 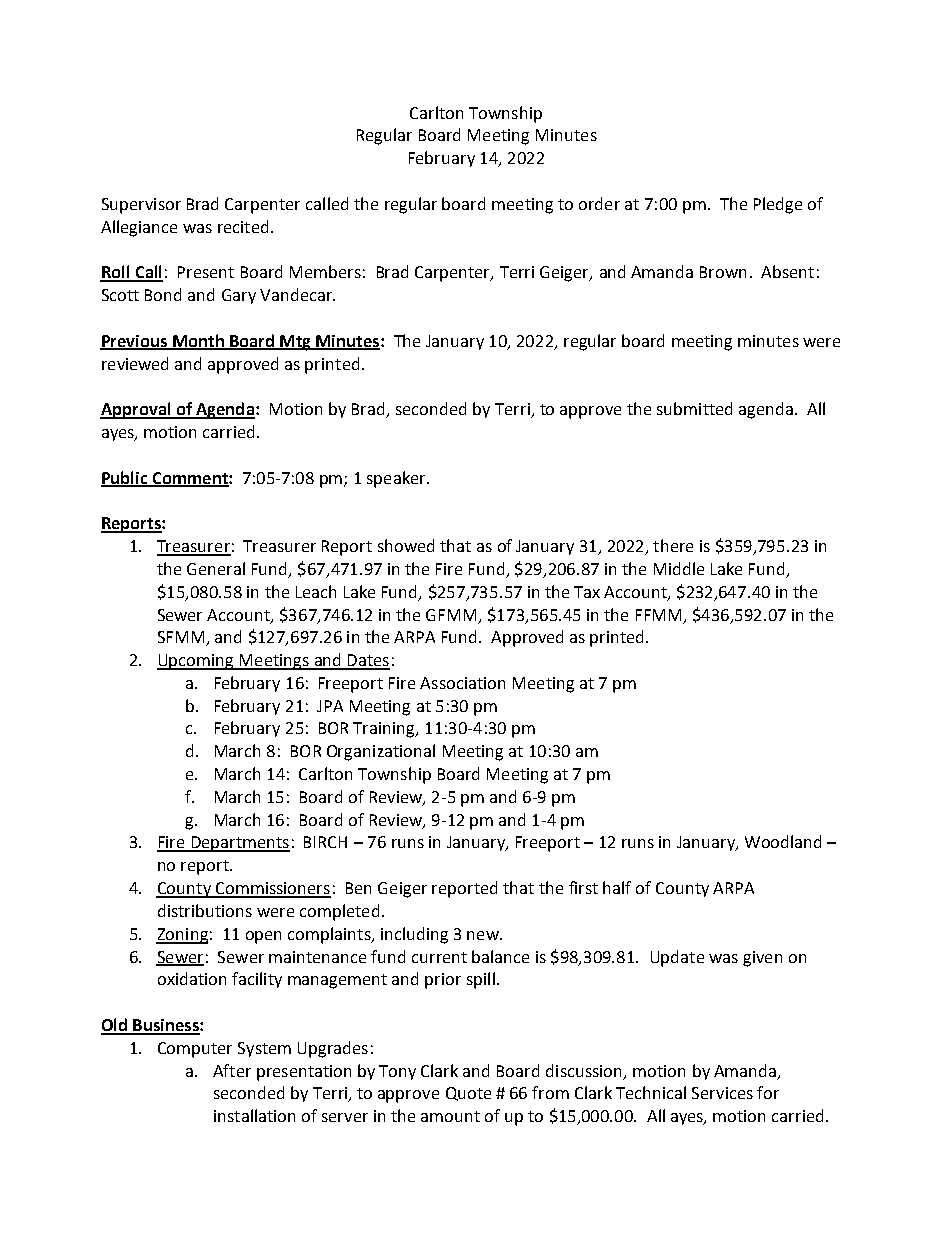 What do you see at coordinates (325, 271) in the page?
I see `Members` at bounding box center [325, 271].
